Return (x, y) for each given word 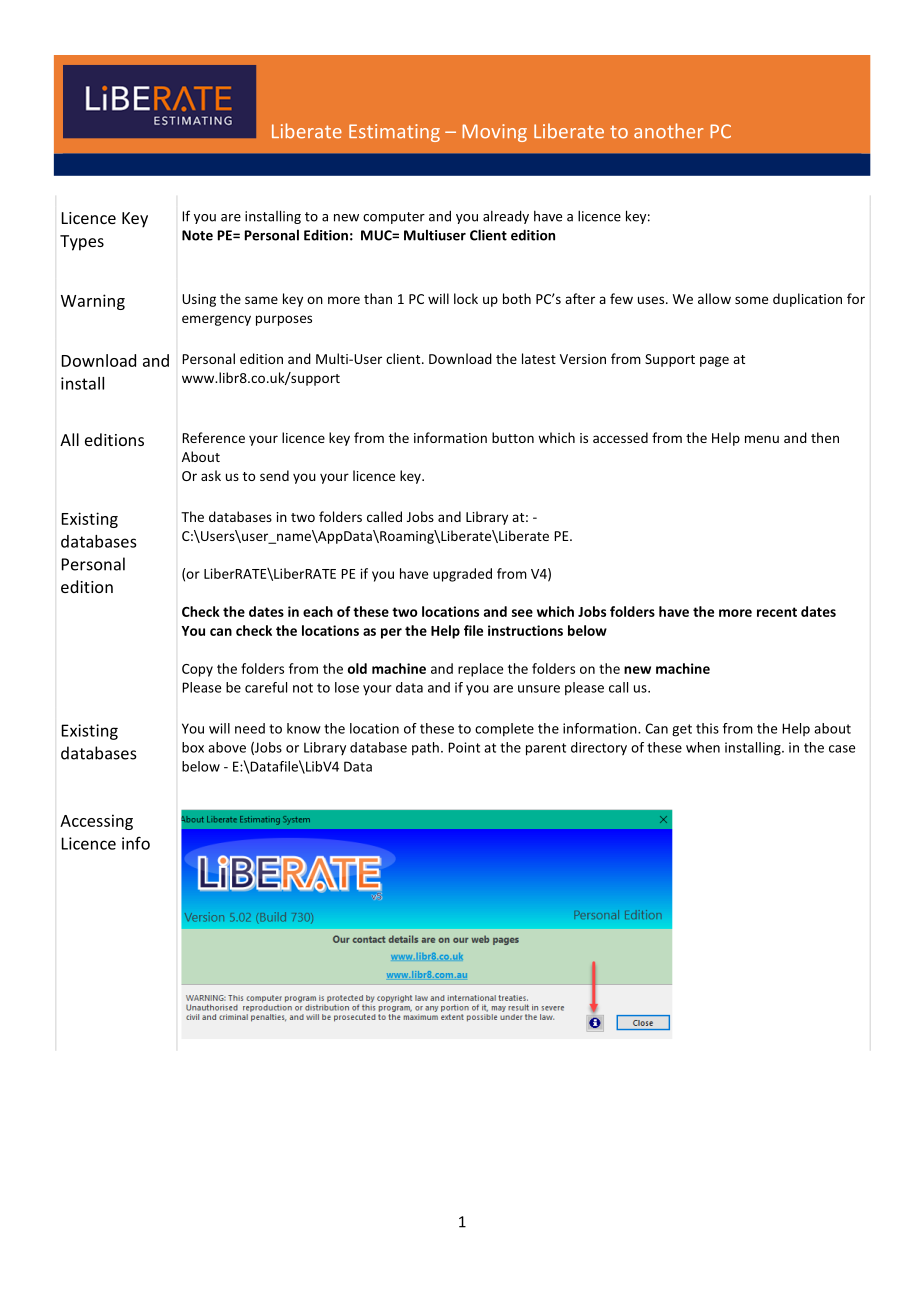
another (668, 131)
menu (762, 439)
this (707, 728)
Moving (494, 133)
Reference (213, 437)
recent (777, 612)
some (751, 300)
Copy (197, 670)
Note (197, 235)
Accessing (96, 822)
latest (539, 358)
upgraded (462, 575)
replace (480, 670)
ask (211, 475)
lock (466, 298)
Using (199, 300)
